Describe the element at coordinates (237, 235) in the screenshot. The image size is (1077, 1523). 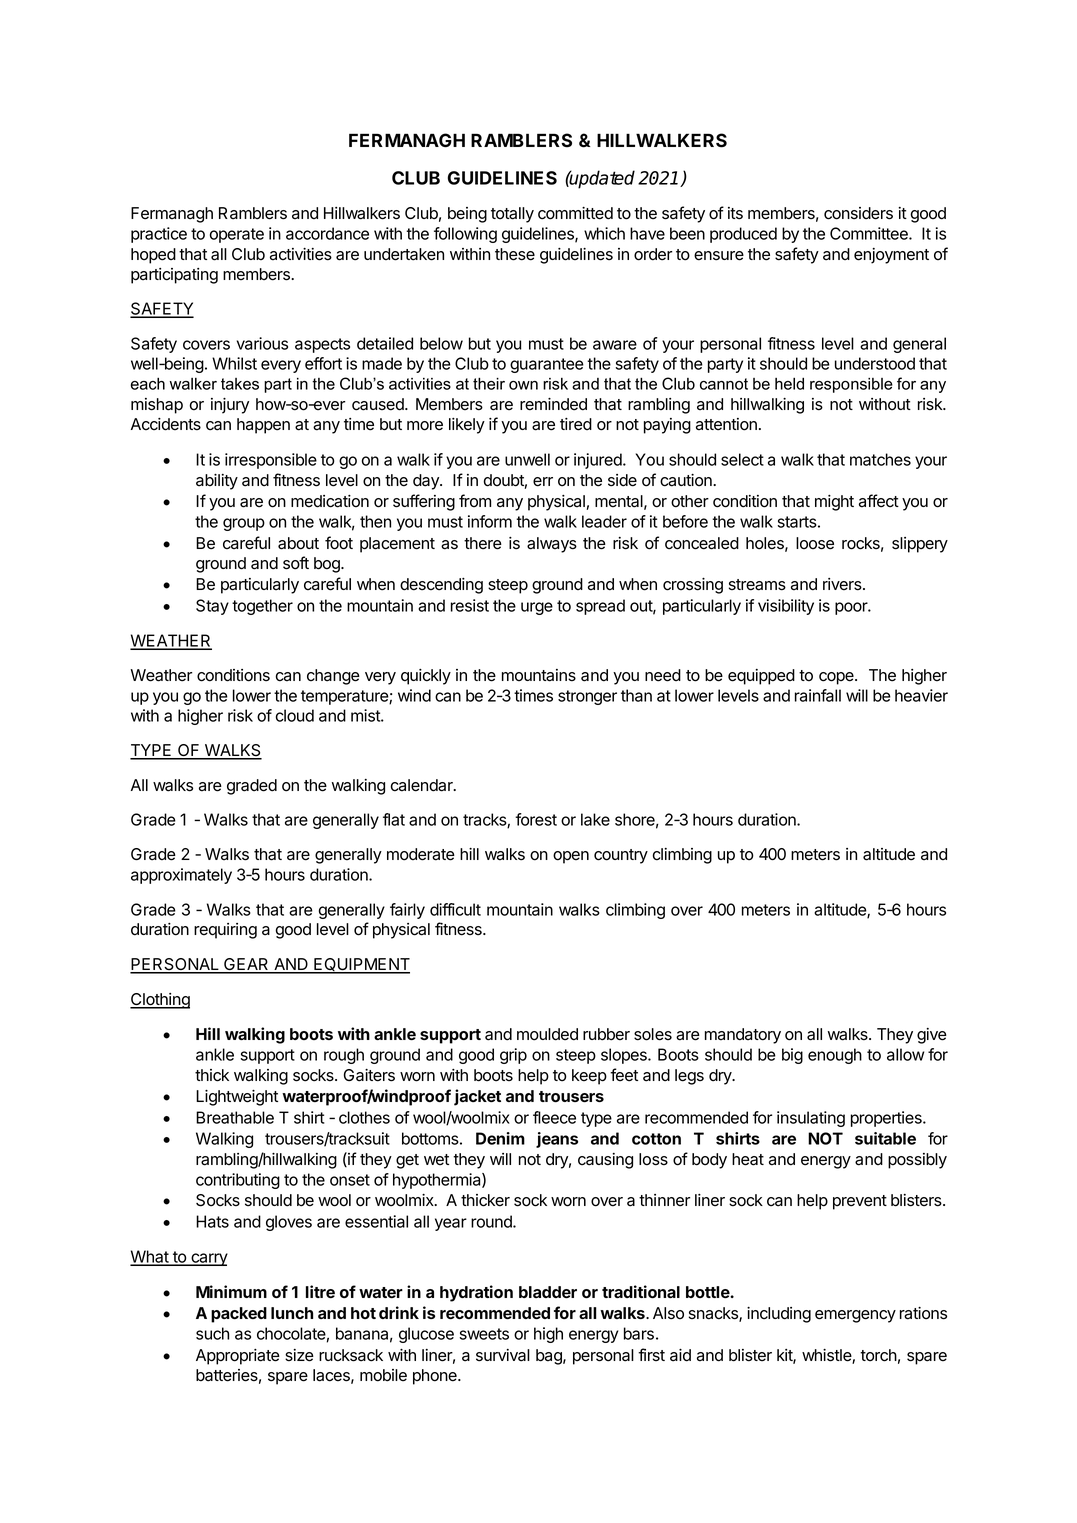
I see `operate` at that location.
